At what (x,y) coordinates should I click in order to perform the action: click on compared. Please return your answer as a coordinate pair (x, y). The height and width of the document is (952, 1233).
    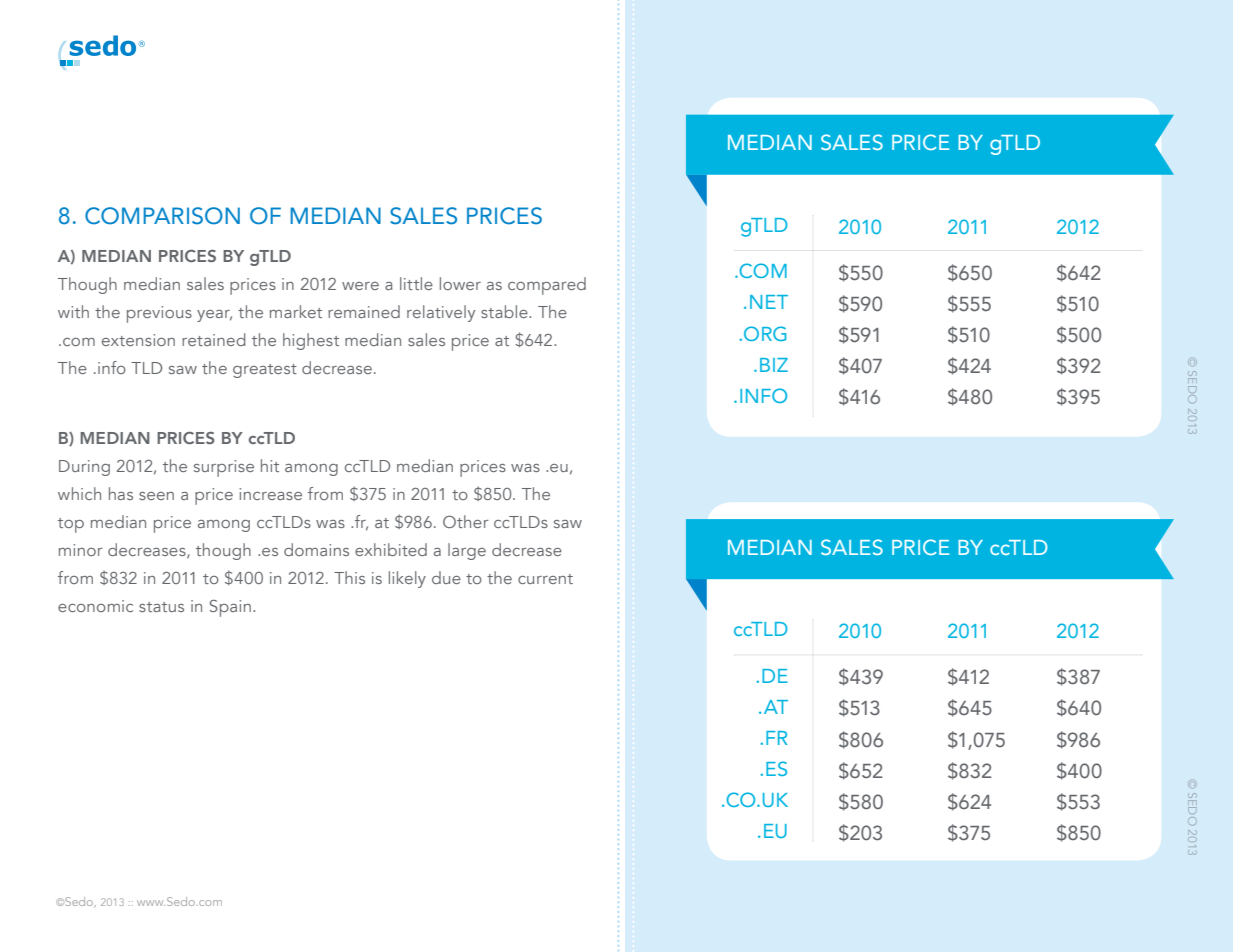
    Looking at the image, I should click on (547, 286).
